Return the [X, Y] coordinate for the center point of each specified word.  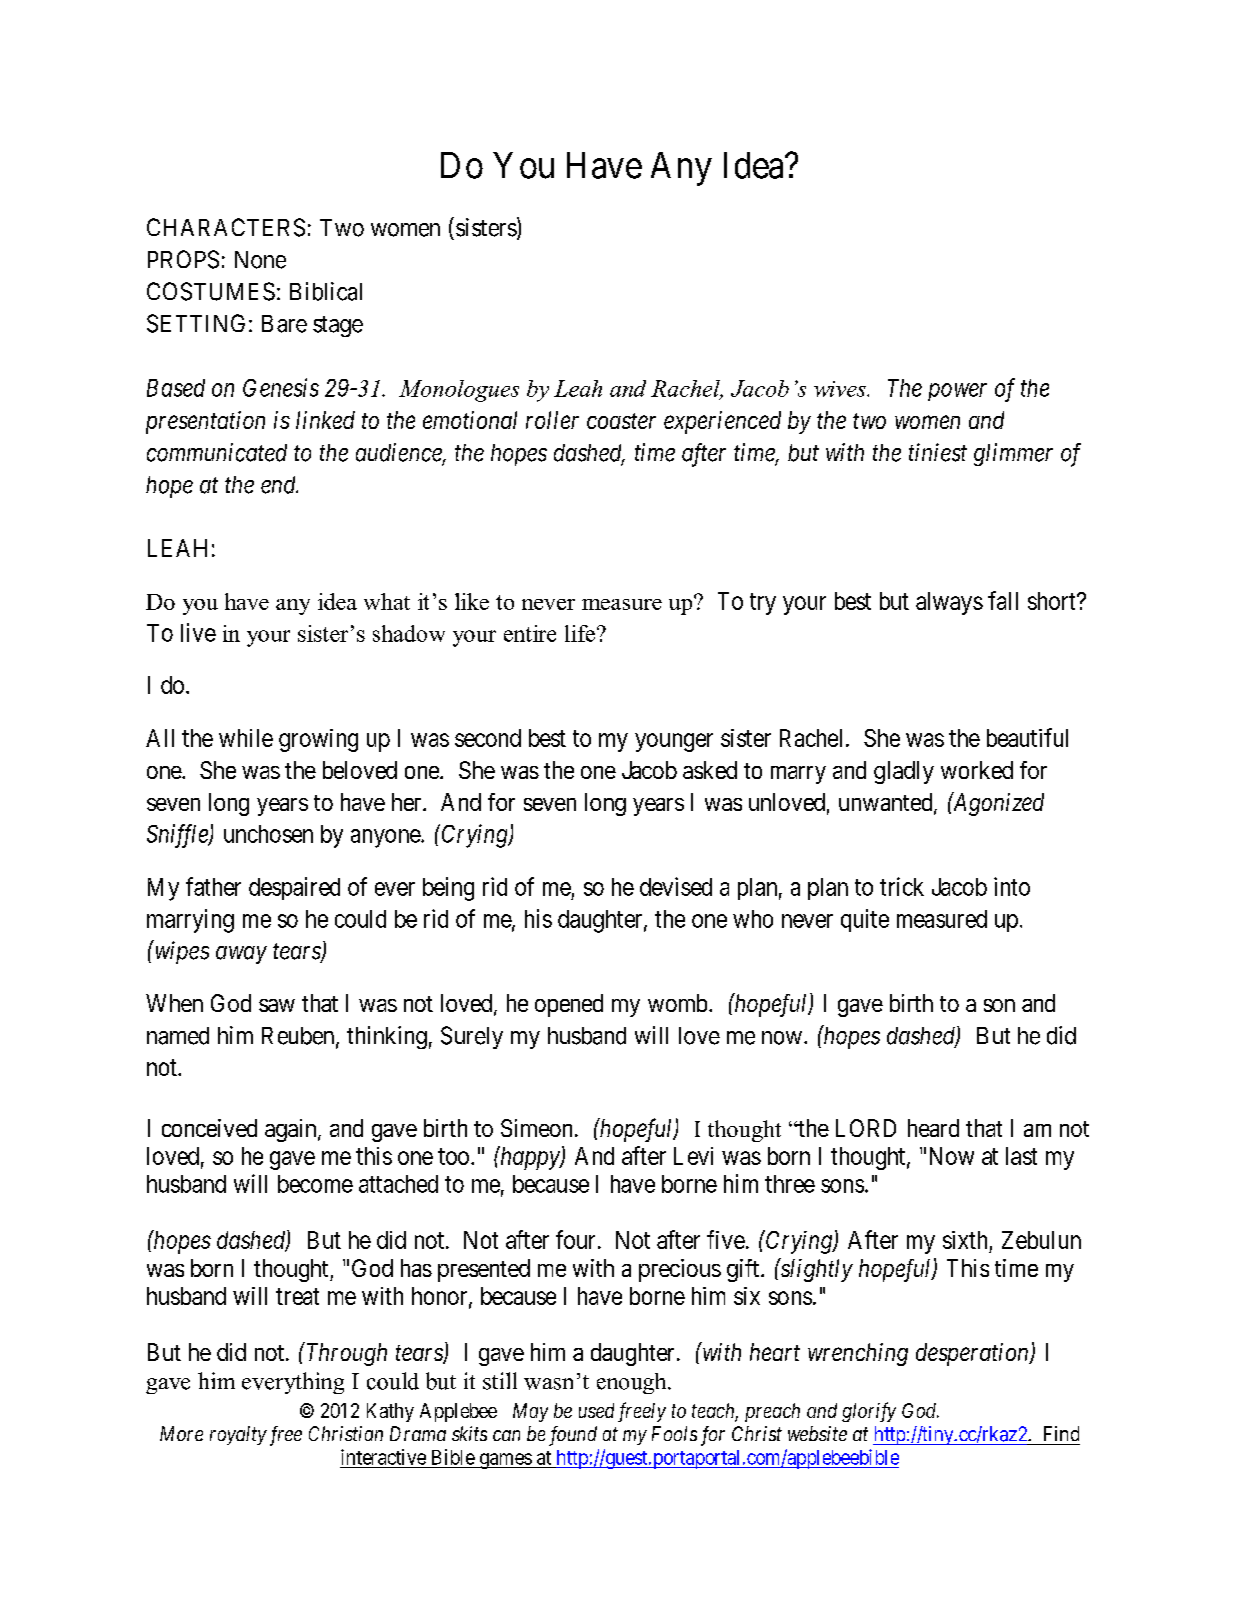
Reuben [299, 1037]
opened [569, 1005]
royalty [238, 1435]
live [198, 632]
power [957, 392]
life [580, 633]
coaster [621, 421]
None [260, 260]
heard [933, 1128]
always [949, 603]
